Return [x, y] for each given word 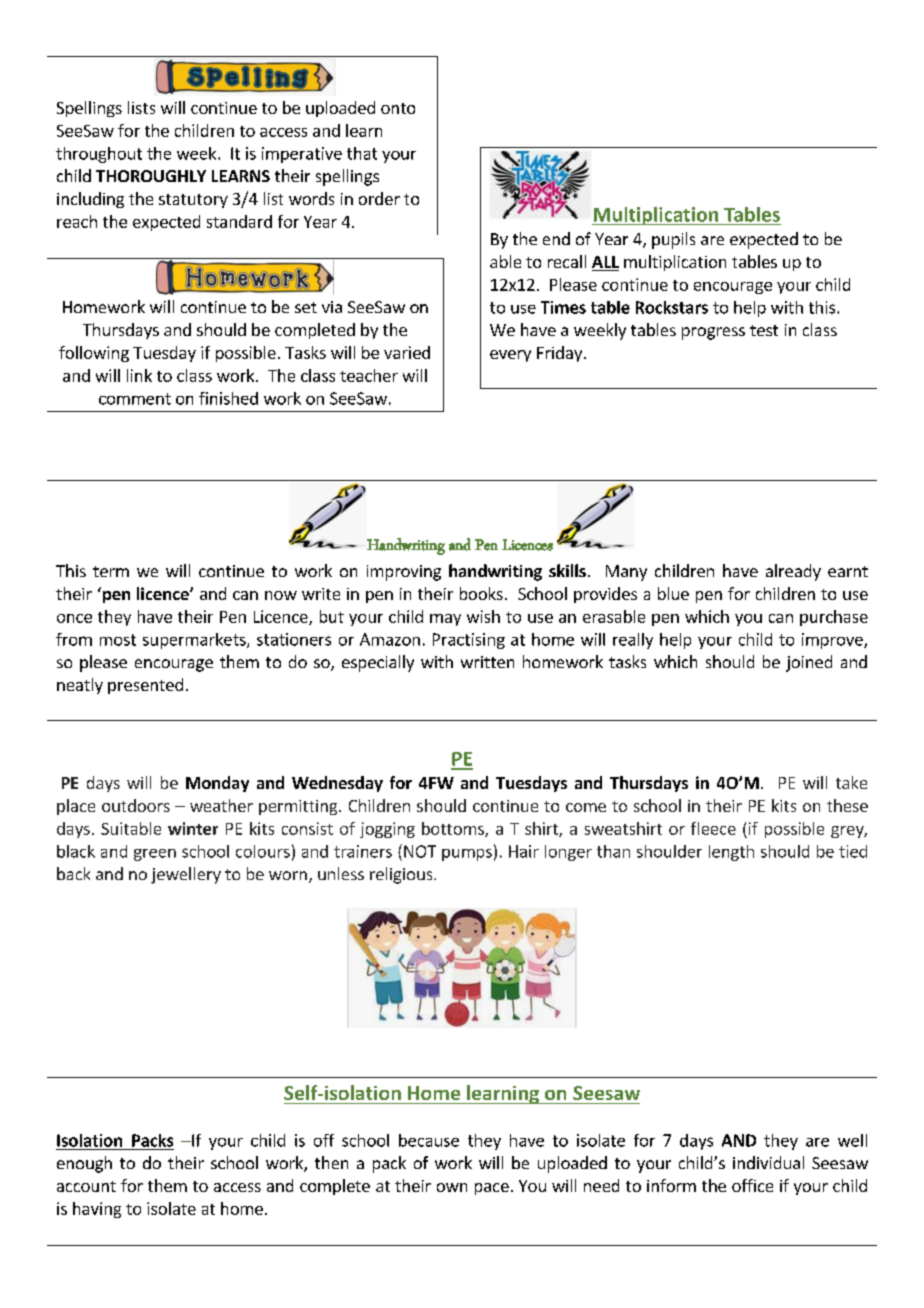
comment [135, 399]
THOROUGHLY [151, 176]
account [86, 1186]
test [764, 330]
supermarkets [195, 641]
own [452, 1187]
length [731, 853]
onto [398, 108]
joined [809, 663]
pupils [673, 240]
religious [402, 875]
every [510, 356]
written [487, 662]
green [155, 855]
